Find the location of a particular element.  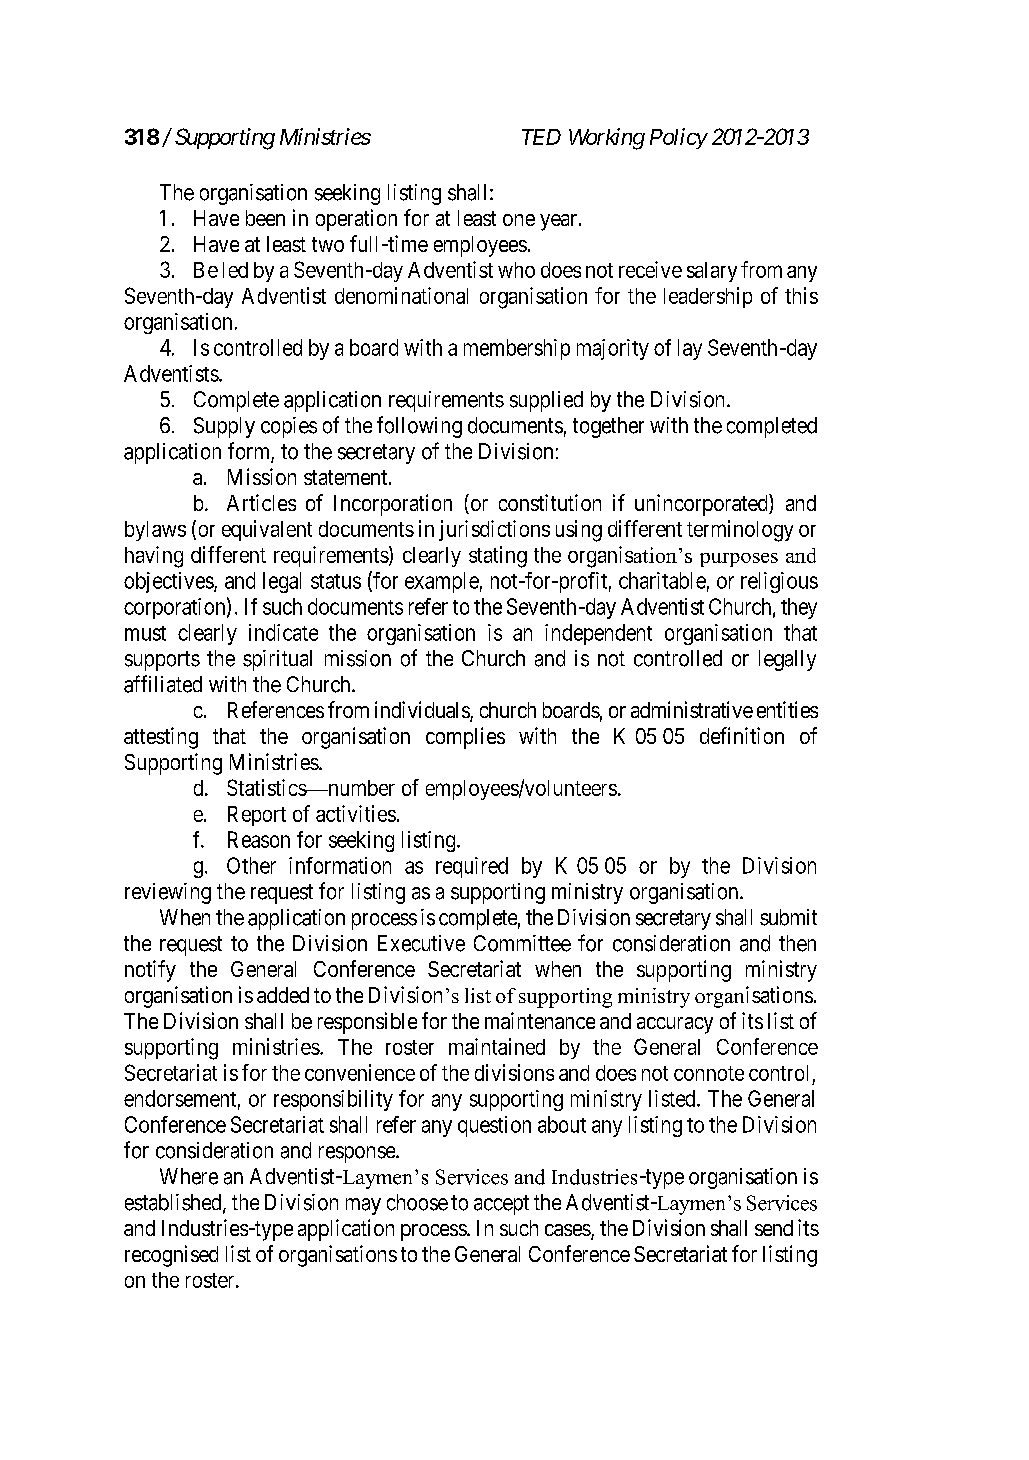

Policy is located at coordinates (678, 138).
